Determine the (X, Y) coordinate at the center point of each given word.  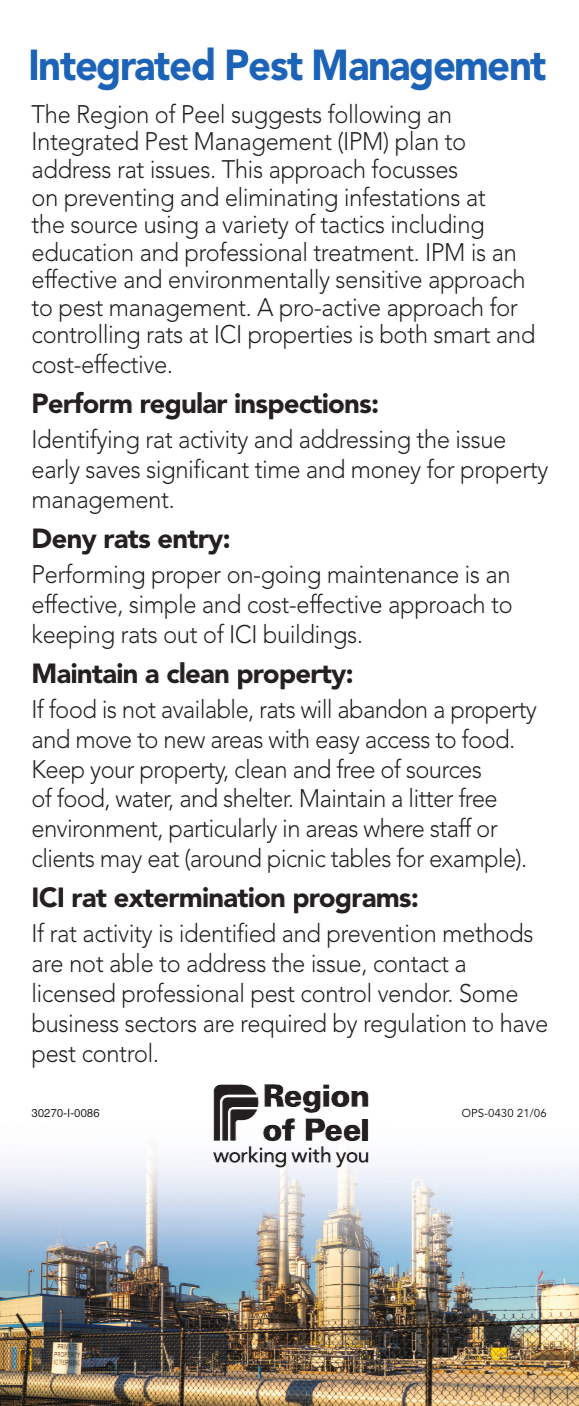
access (398, 742)
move (104, 742)
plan (417, 143)
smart (462, 336)
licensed (74, 993)
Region (113, 118)
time (277, 469)
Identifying (86, 441)
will (316, 708)
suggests (276, 118)
